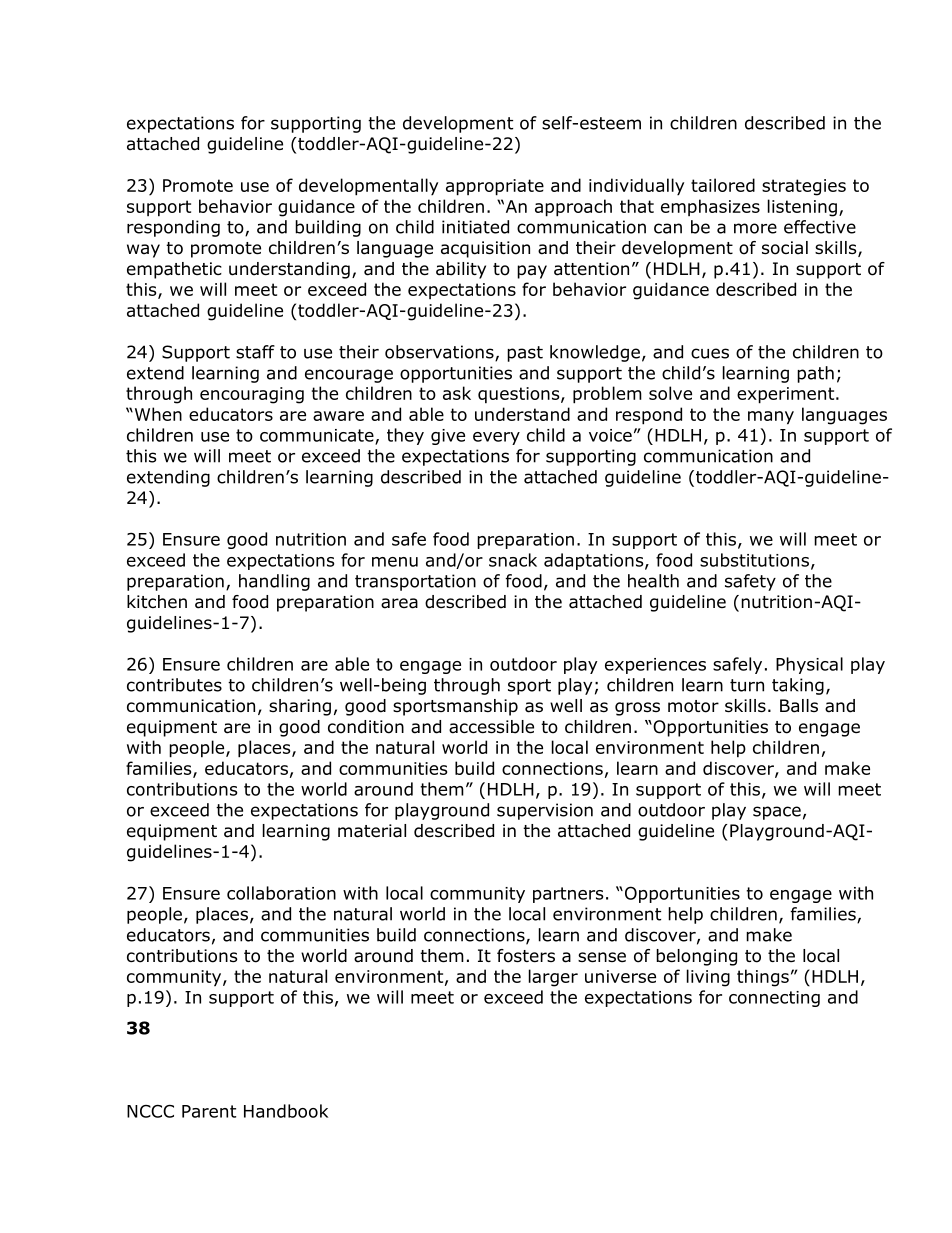  I want to click on substitutions, so click(754, 560).
